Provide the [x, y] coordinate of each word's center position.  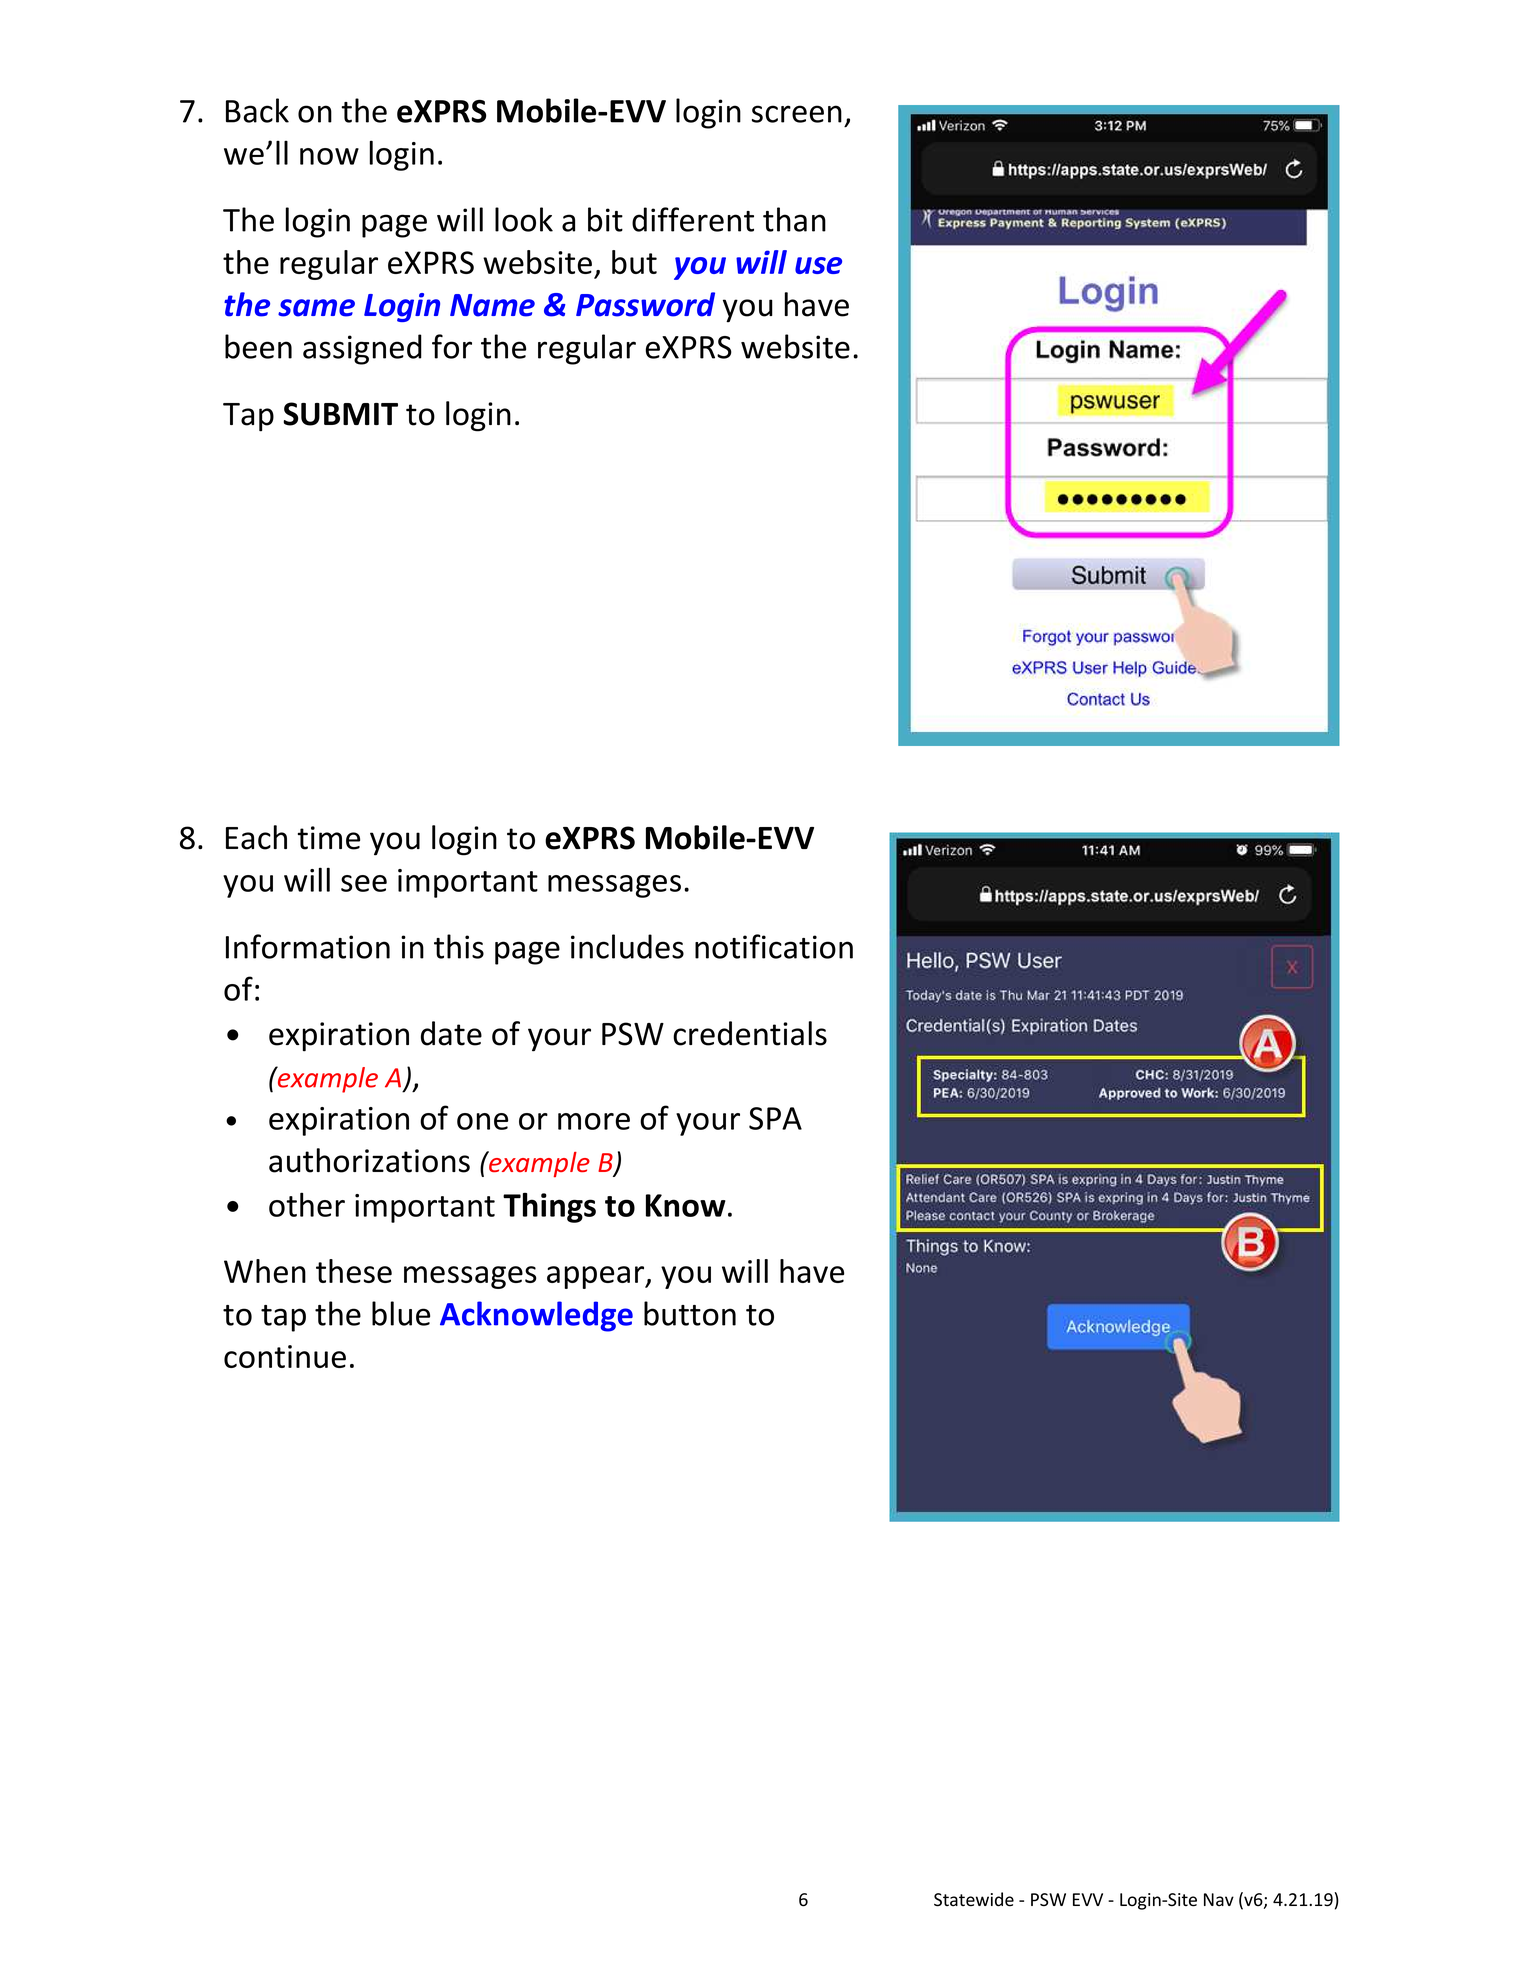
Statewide [974, 1899]
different [693, 219]
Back [257, 110]
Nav [1219, 1900]
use [818, 265]
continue [285, 1356]
